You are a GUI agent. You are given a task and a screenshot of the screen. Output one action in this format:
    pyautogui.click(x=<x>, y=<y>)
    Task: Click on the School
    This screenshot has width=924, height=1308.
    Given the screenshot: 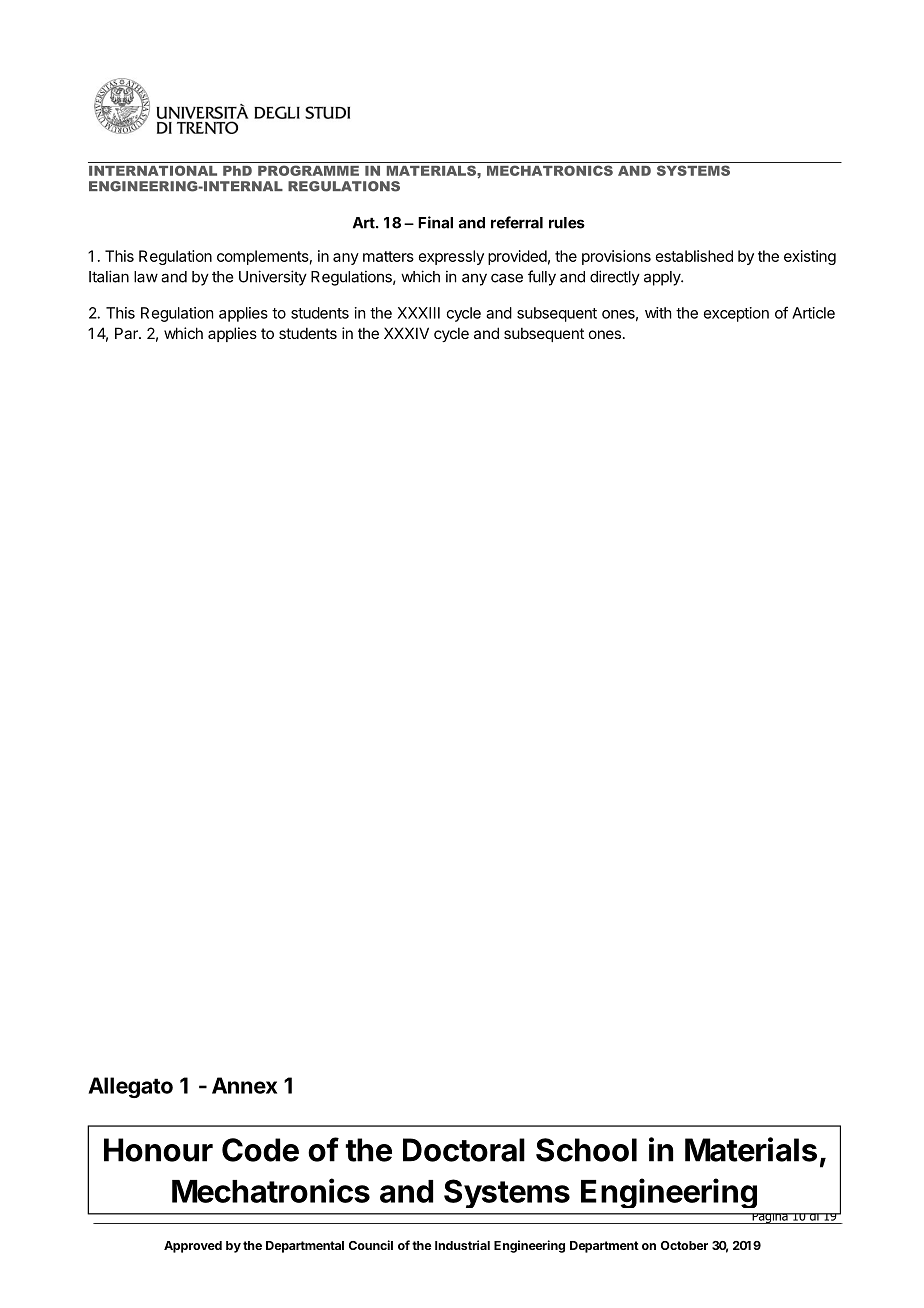 What is the action you would take?
    pyautogui.click(x=586, y=1150)
